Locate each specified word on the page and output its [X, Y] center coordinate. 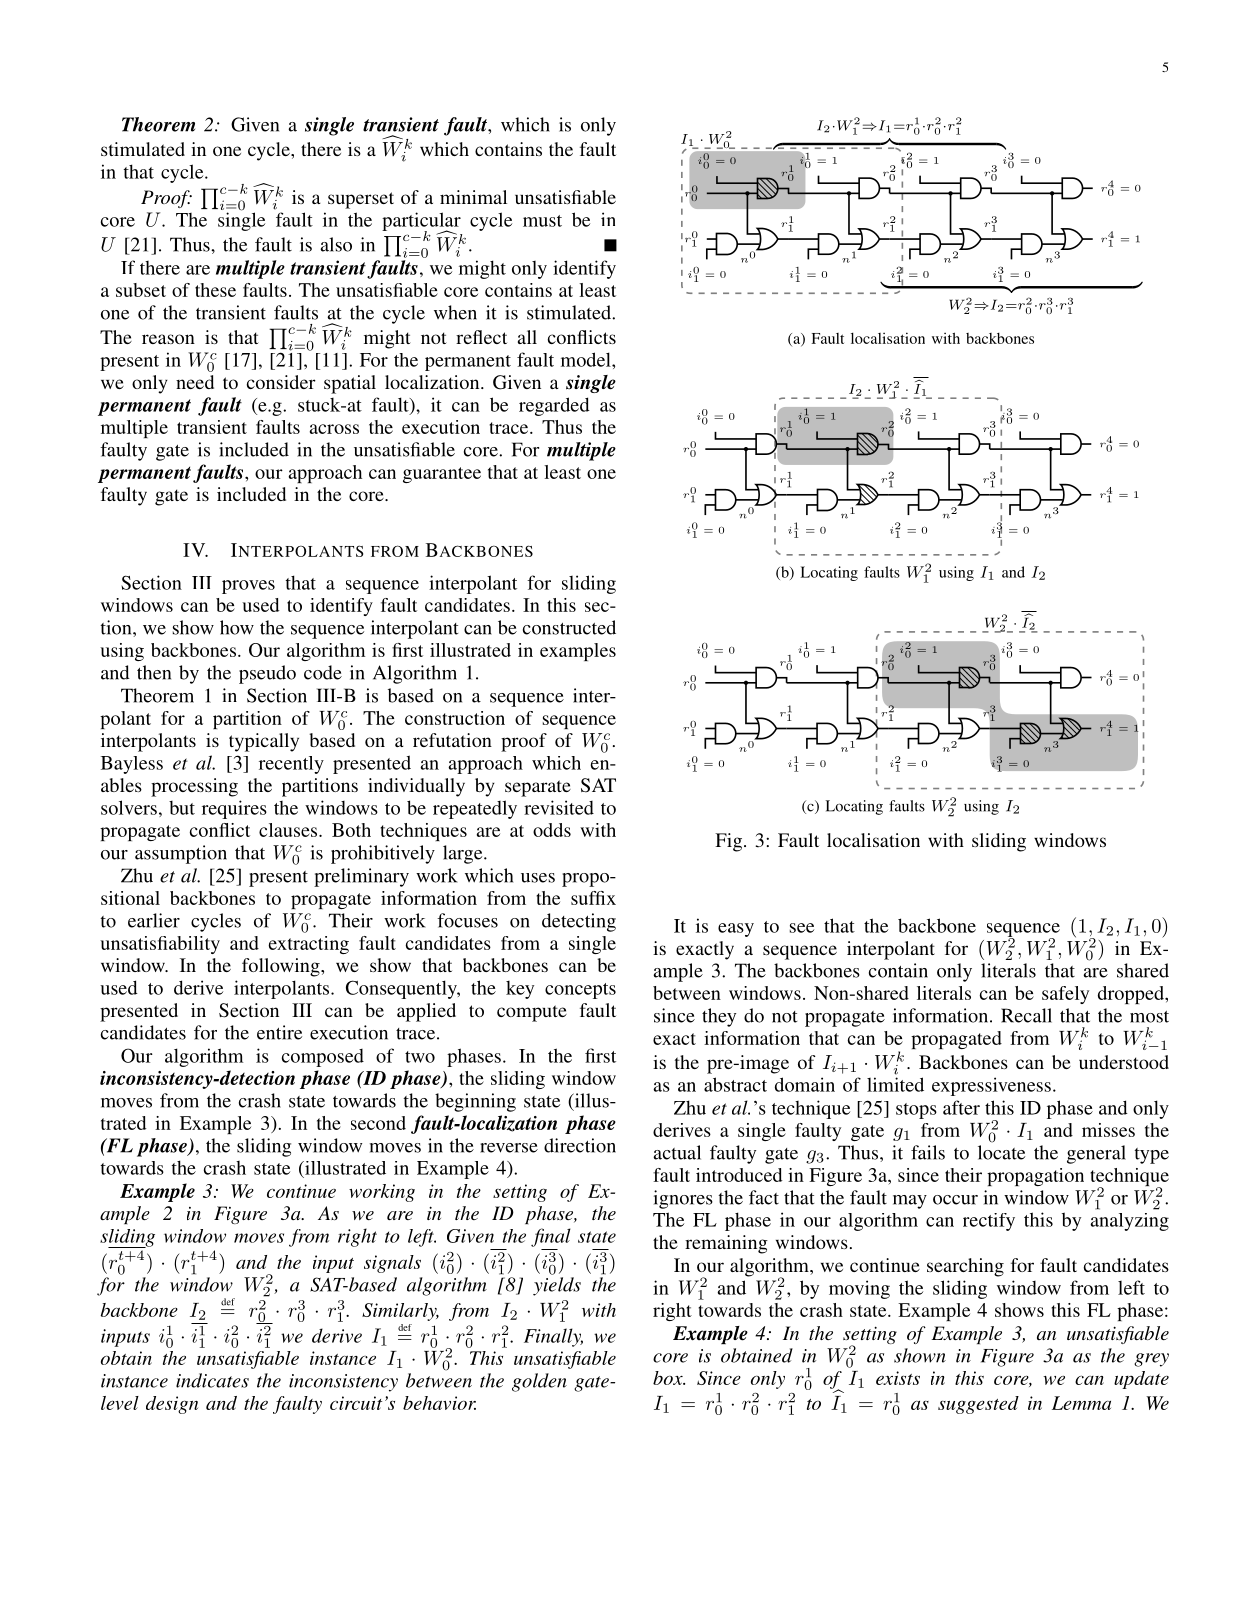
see [802, 928]
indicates [212, 1380]
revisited [559, 807]
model [587, 359]
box [669, 1378]
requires [234, 809]
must [542, 221]
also [336, 244]
